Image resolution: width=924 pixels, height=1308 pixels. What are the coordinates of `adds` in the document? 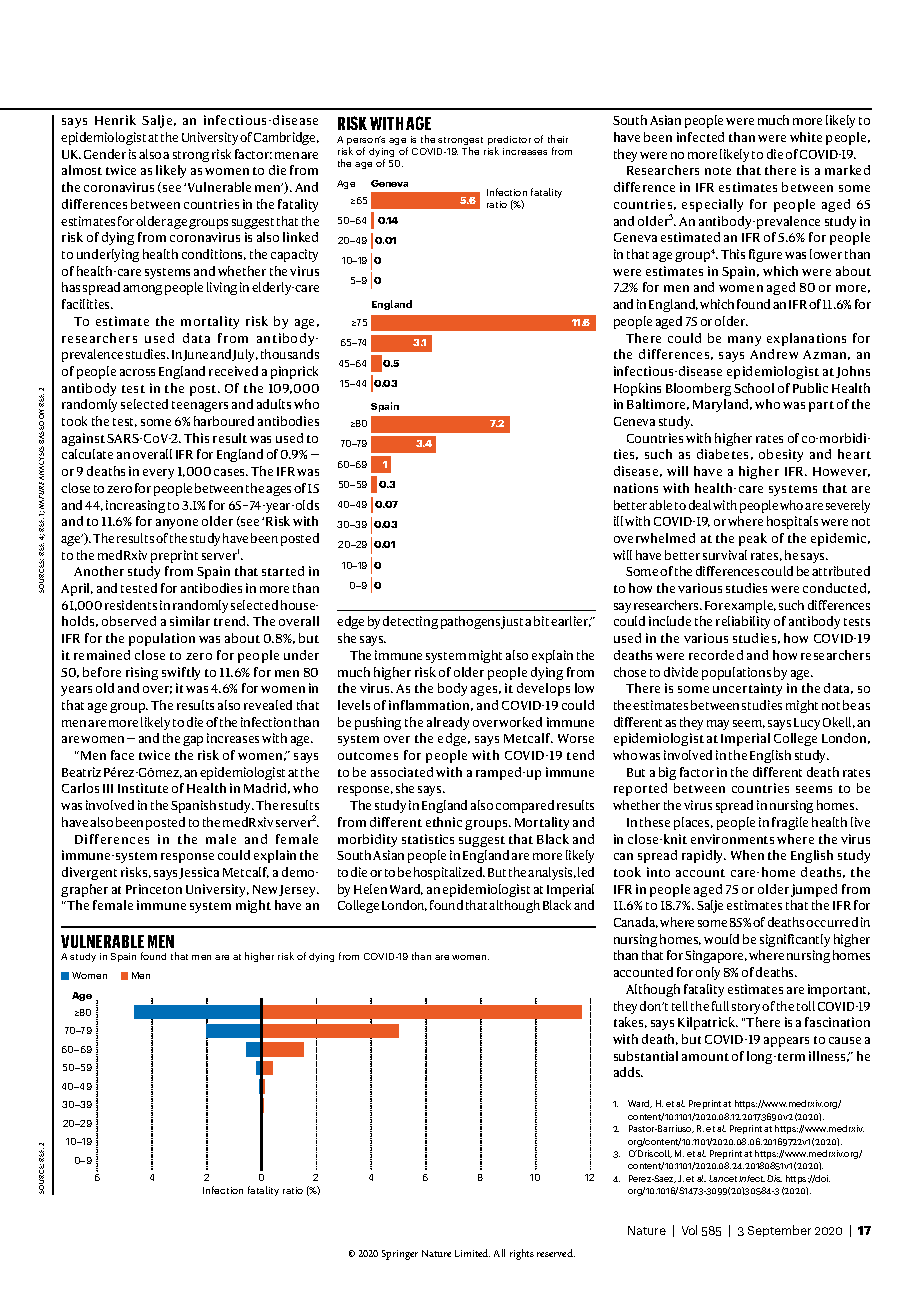 It's located at (628, 1072).
